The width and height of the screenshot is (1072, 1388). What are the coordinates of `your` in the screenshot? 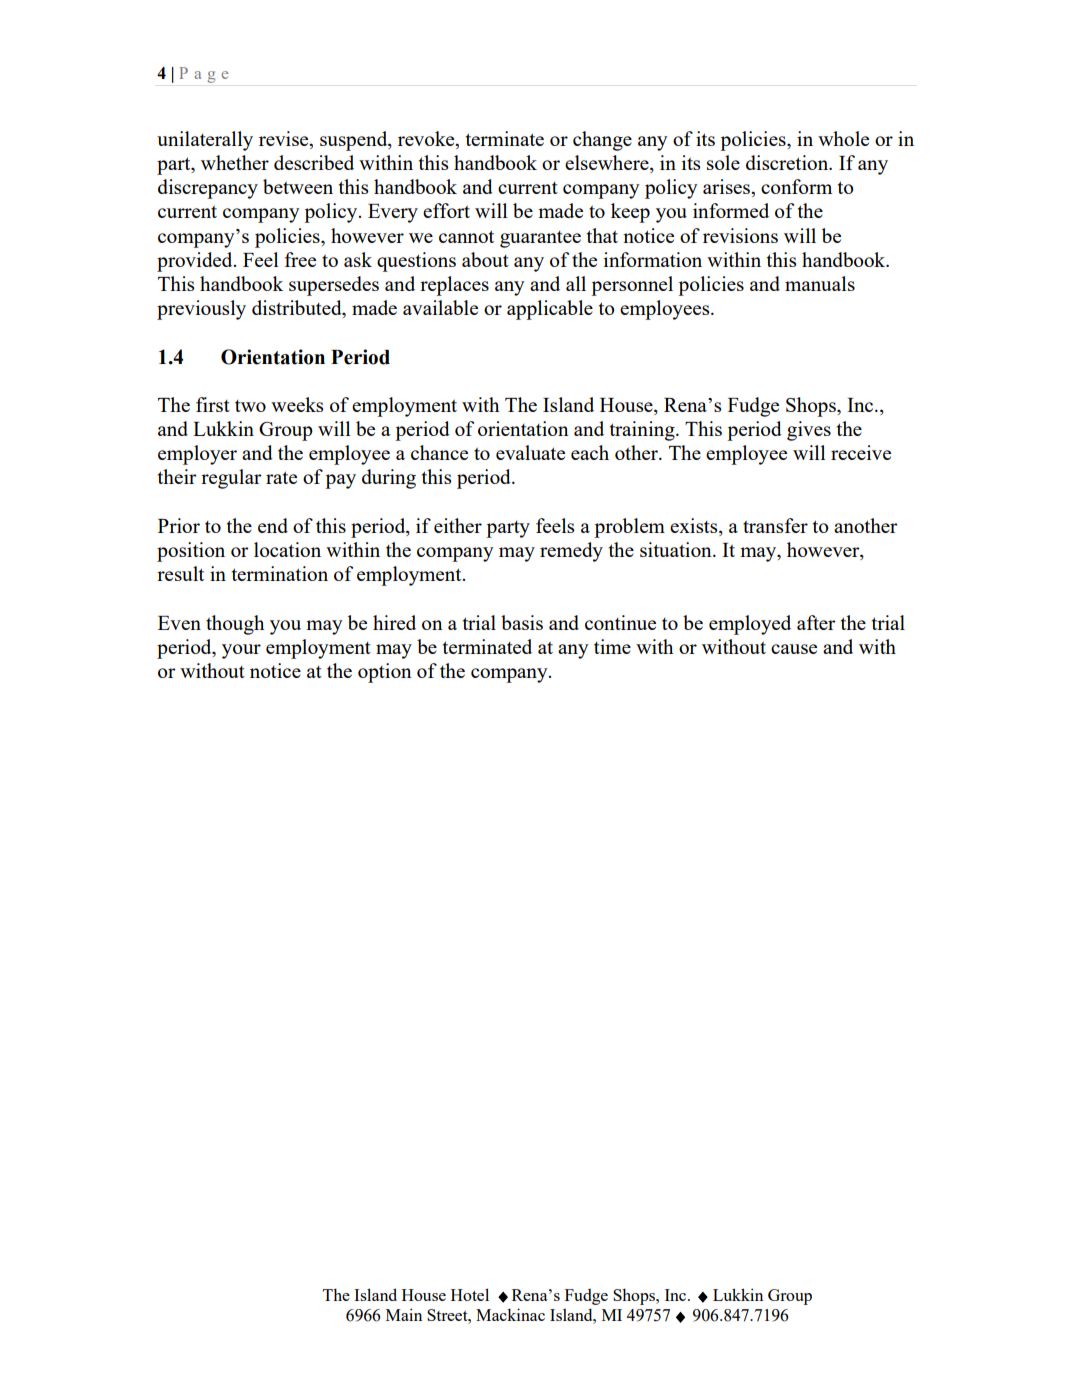 It's located at (241, 651).
